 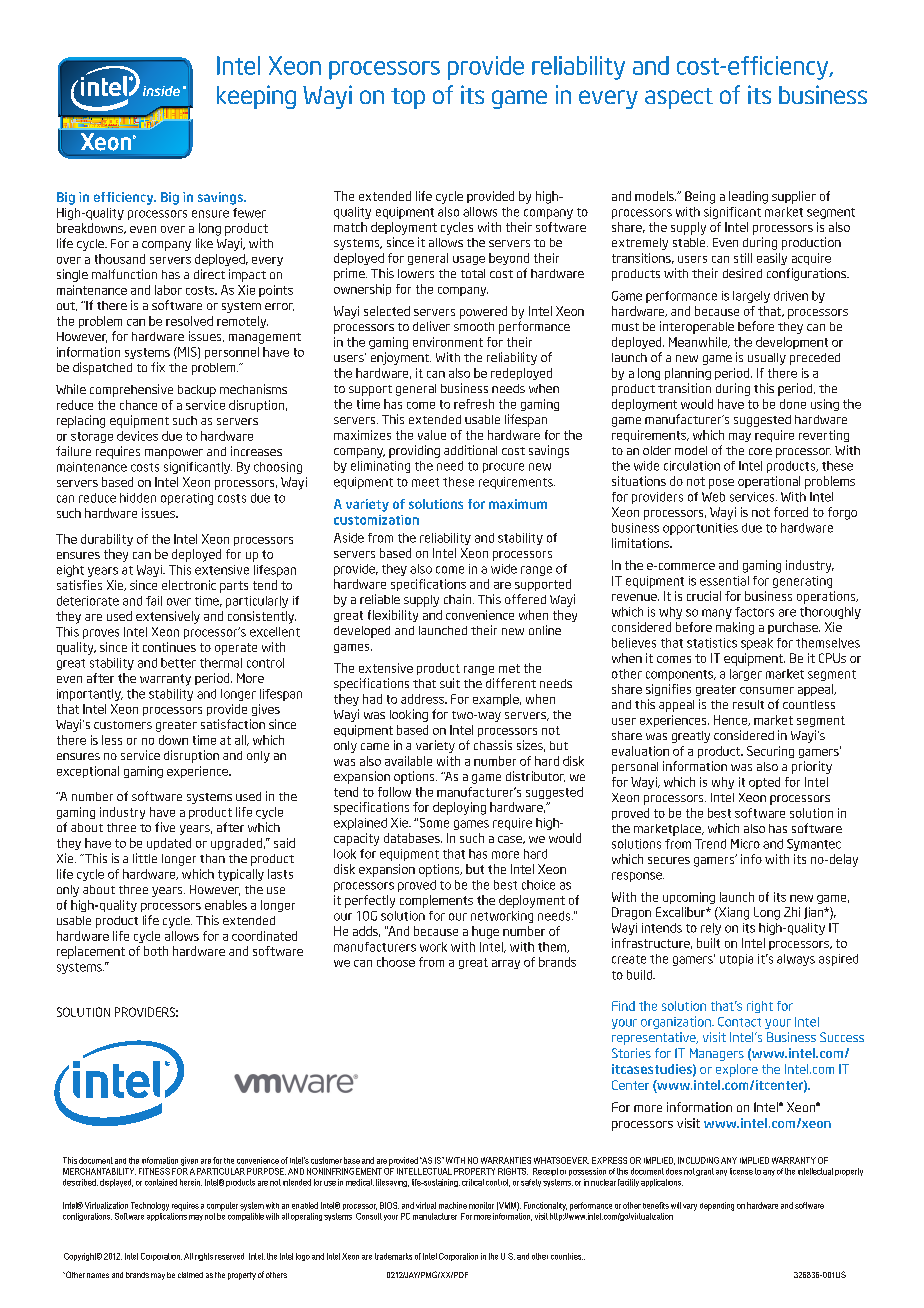 What do you see at coordinates (745, 844) in the page?
I see `Micro` at bounding box center [745, 844].
